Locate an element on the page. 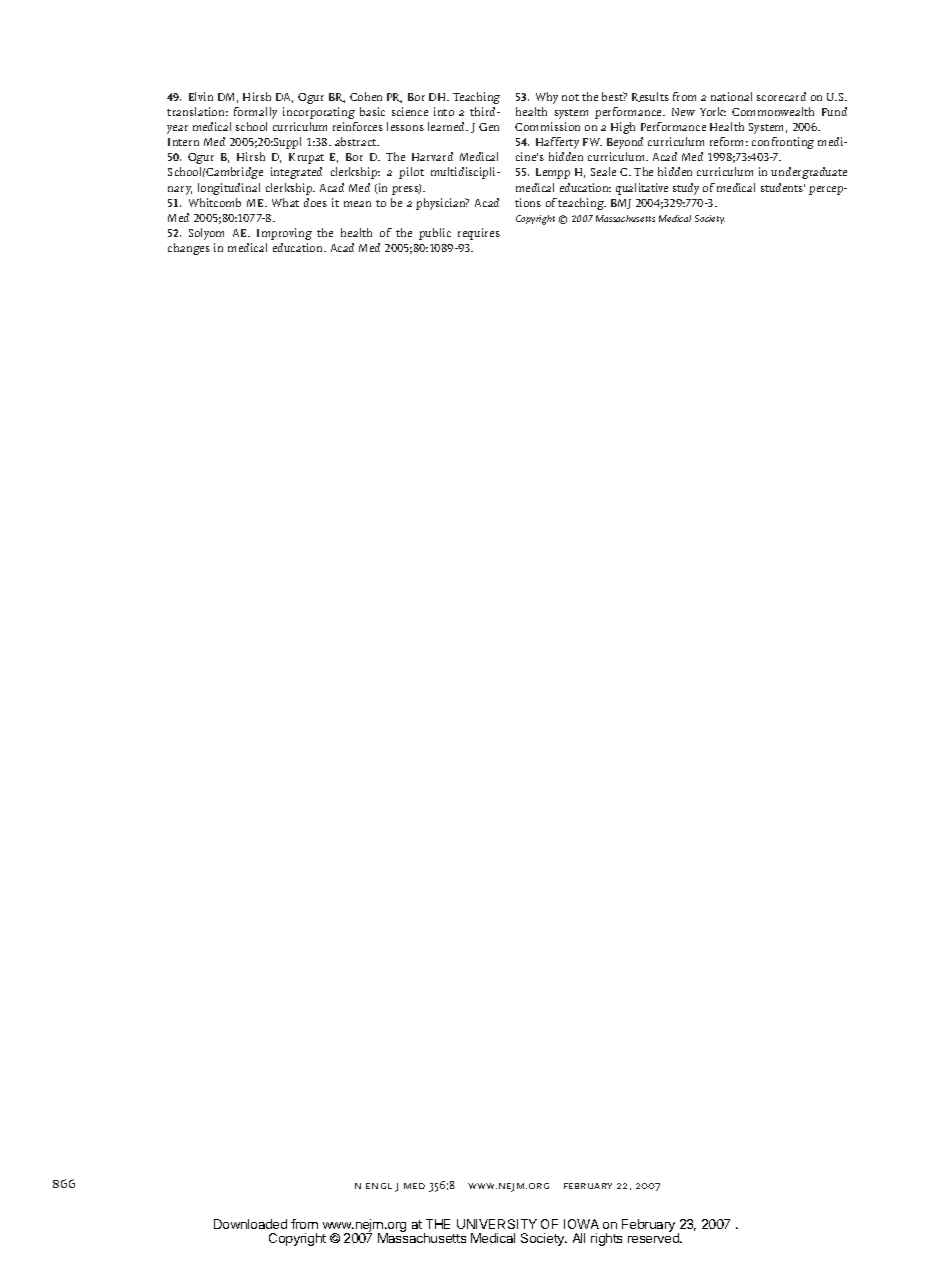  formally is located at coordinates (255, 113).
